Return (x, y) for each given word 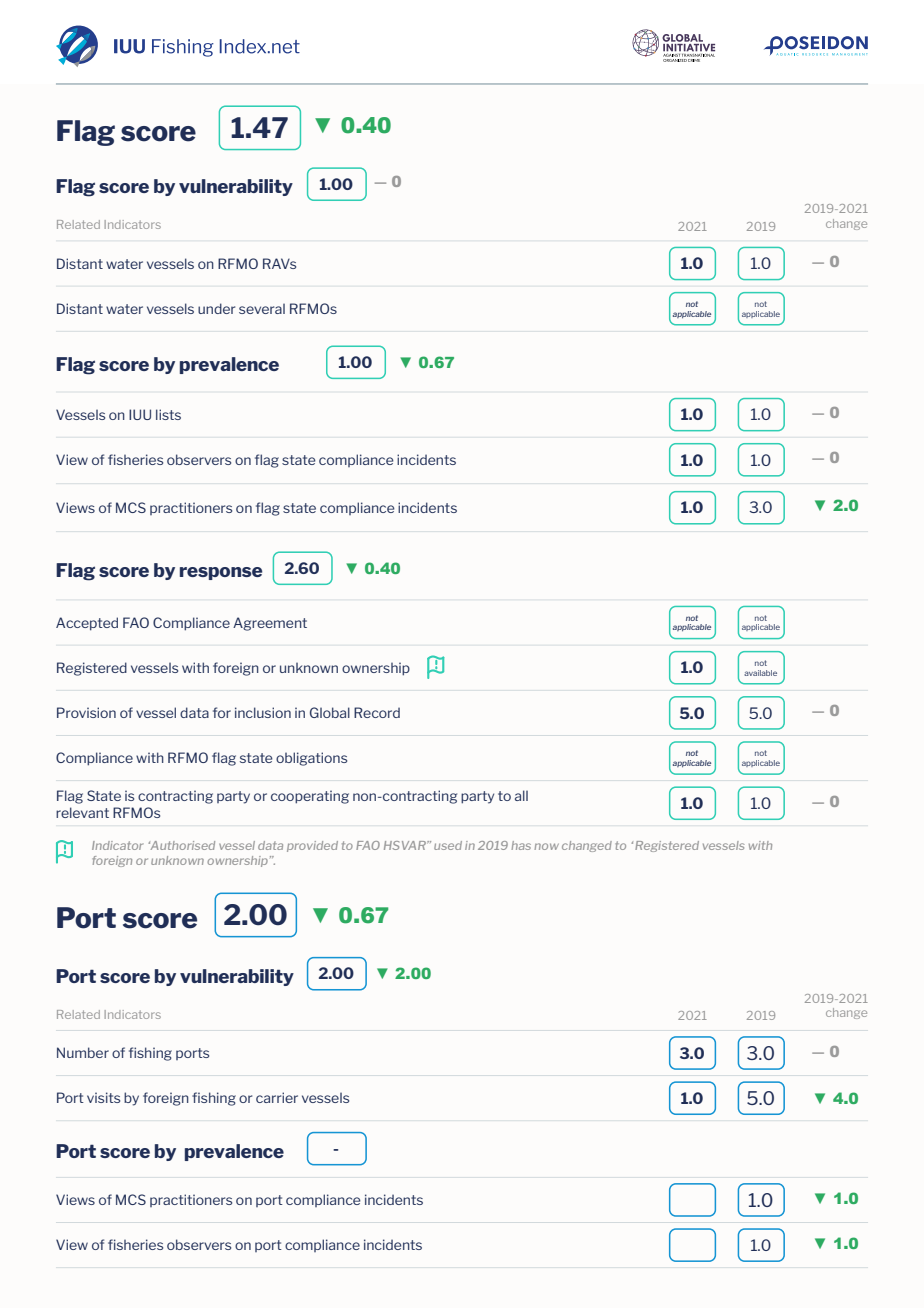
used (448, 845)
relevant (82, 812)
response (221, 573)
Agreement (270, 624)
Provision (86, 712)
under (216, 308)
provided (312, 846)
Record (377, 712)
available (760, 673)
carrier (277, 1097)
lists (168, 414)
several (262, 308)
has (521, 845)
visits (103, 1097)
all (521, 795)
